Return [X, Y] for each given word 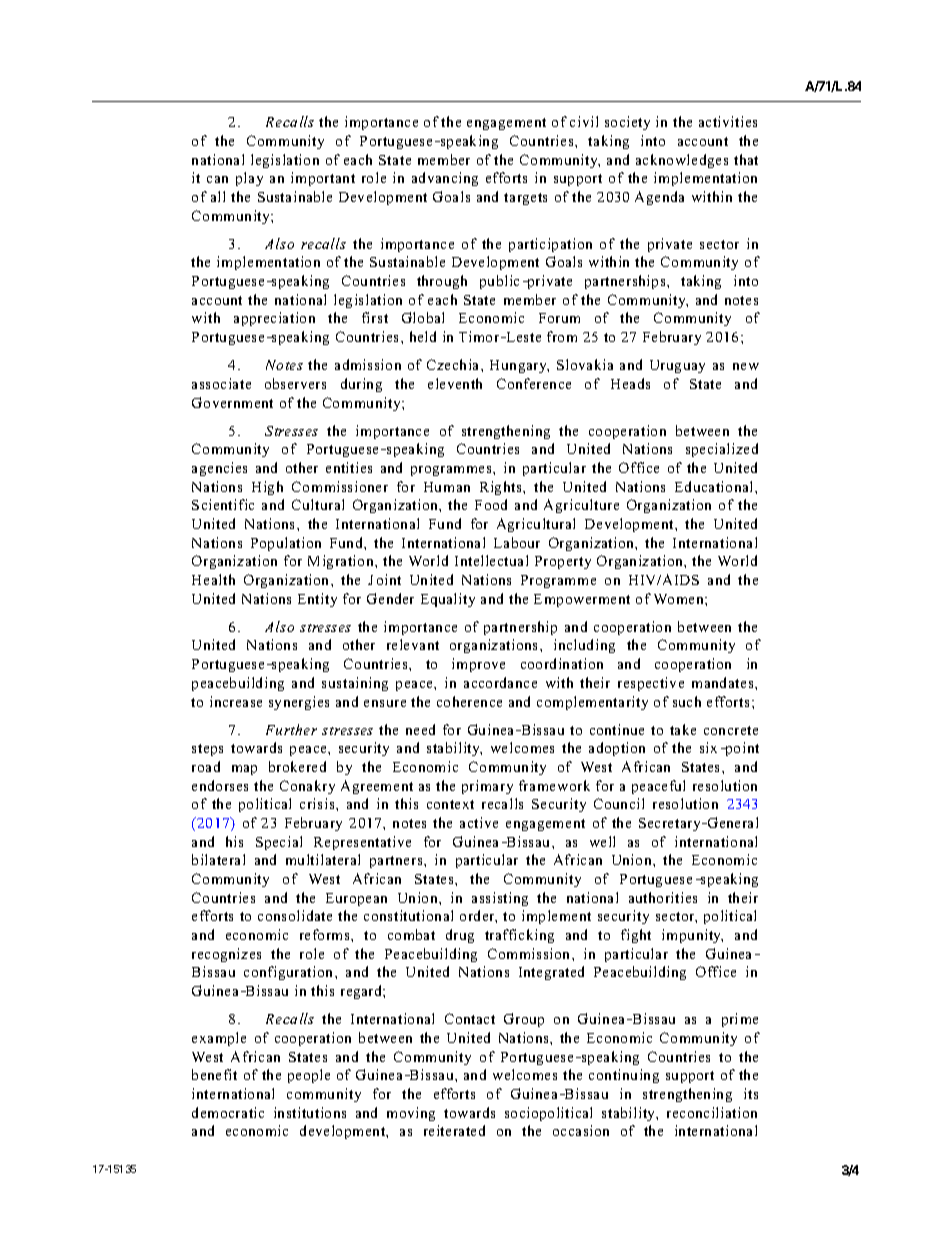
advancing [445, 179]
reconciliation [712, 1112]
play [249, 179]
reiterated [454, 1130]
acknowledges [682, 161]
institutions [310, 1112]
